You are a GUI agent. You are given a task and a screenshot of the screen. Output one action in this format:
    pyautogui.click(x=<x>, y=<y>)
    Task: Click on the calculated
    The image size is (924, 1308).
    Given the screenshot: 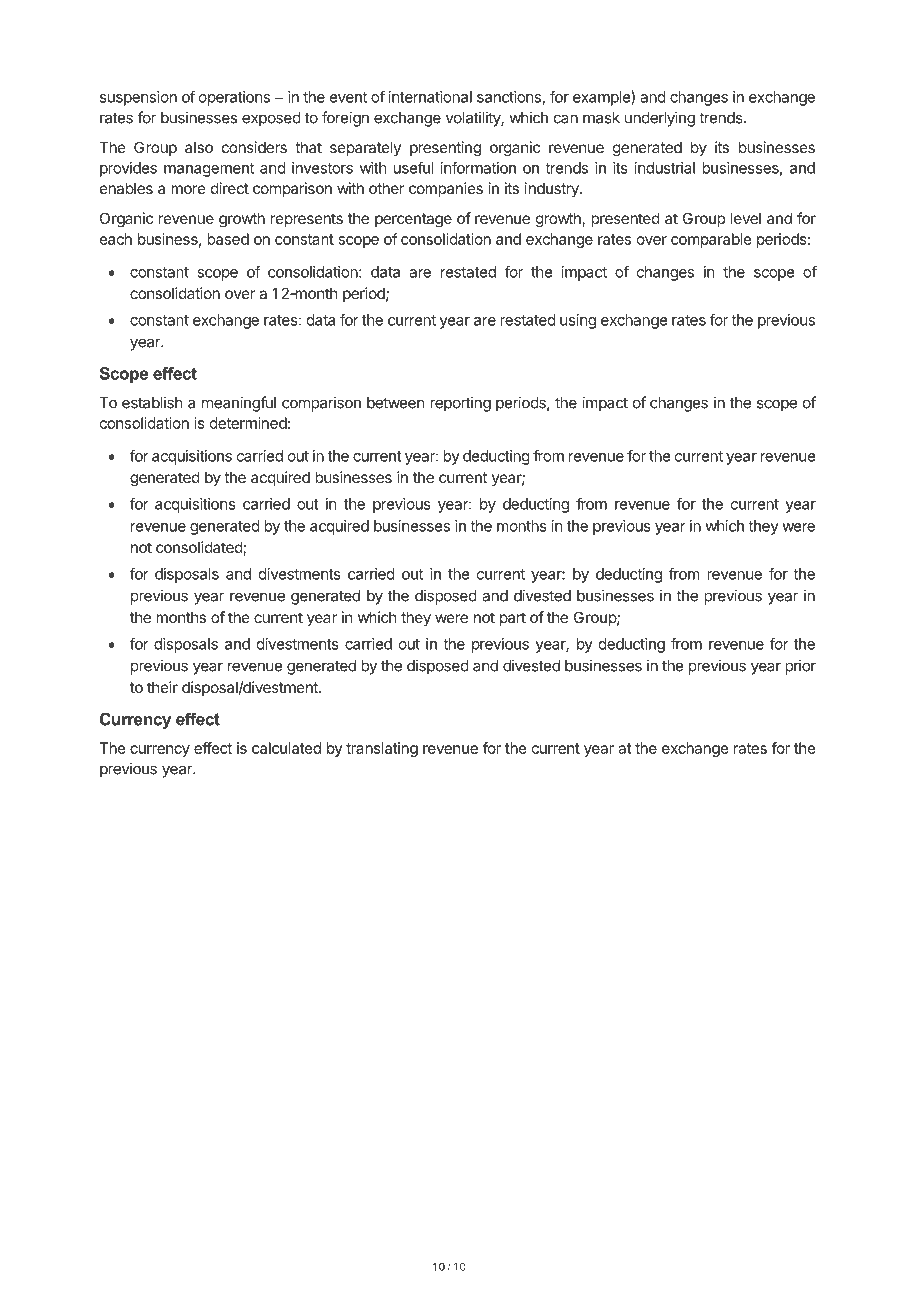 What is the action you would take?
    pyautogui.click(x=286, y=748)
